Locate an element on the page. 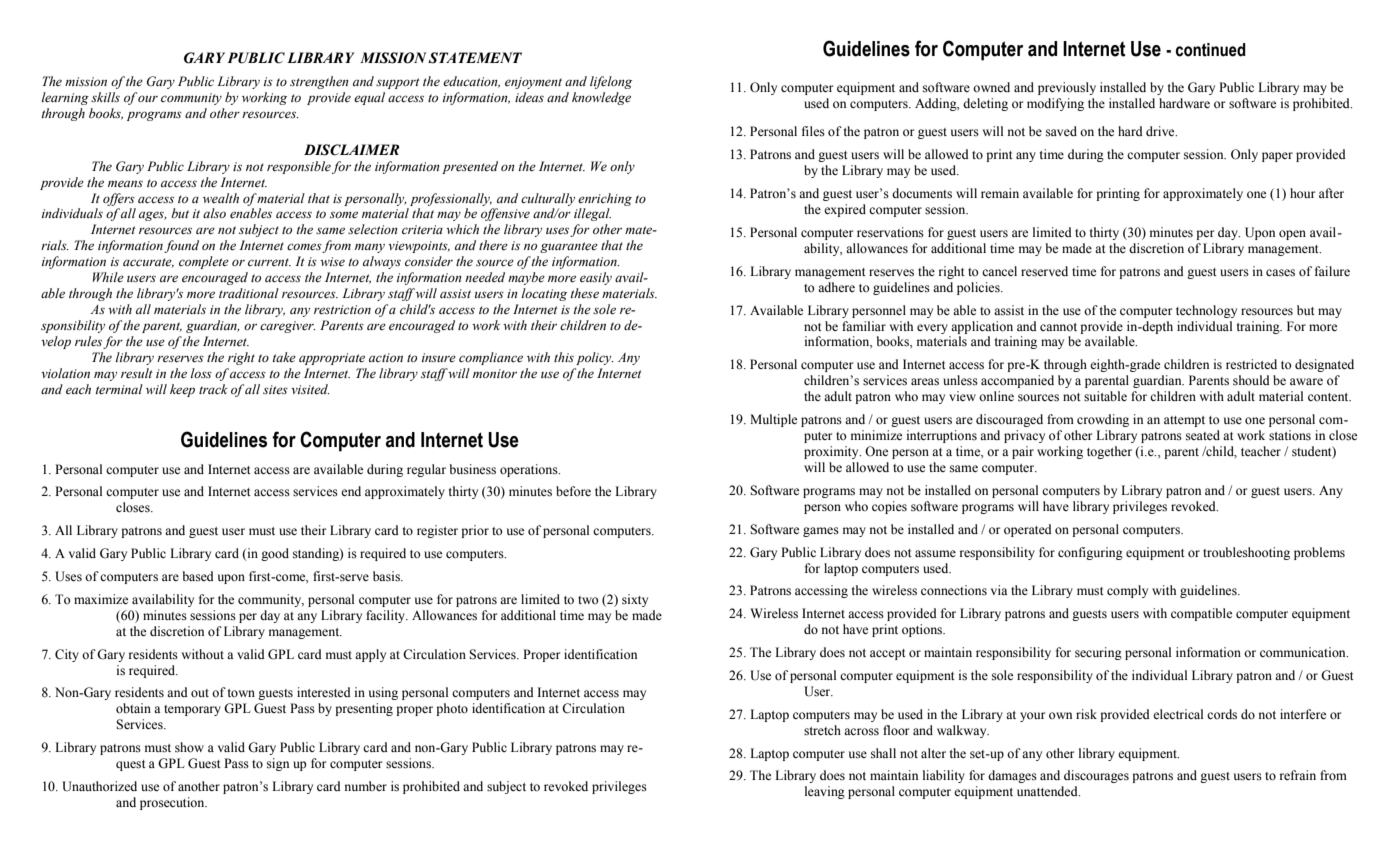  continued is located at coordinates (1211, 50).
